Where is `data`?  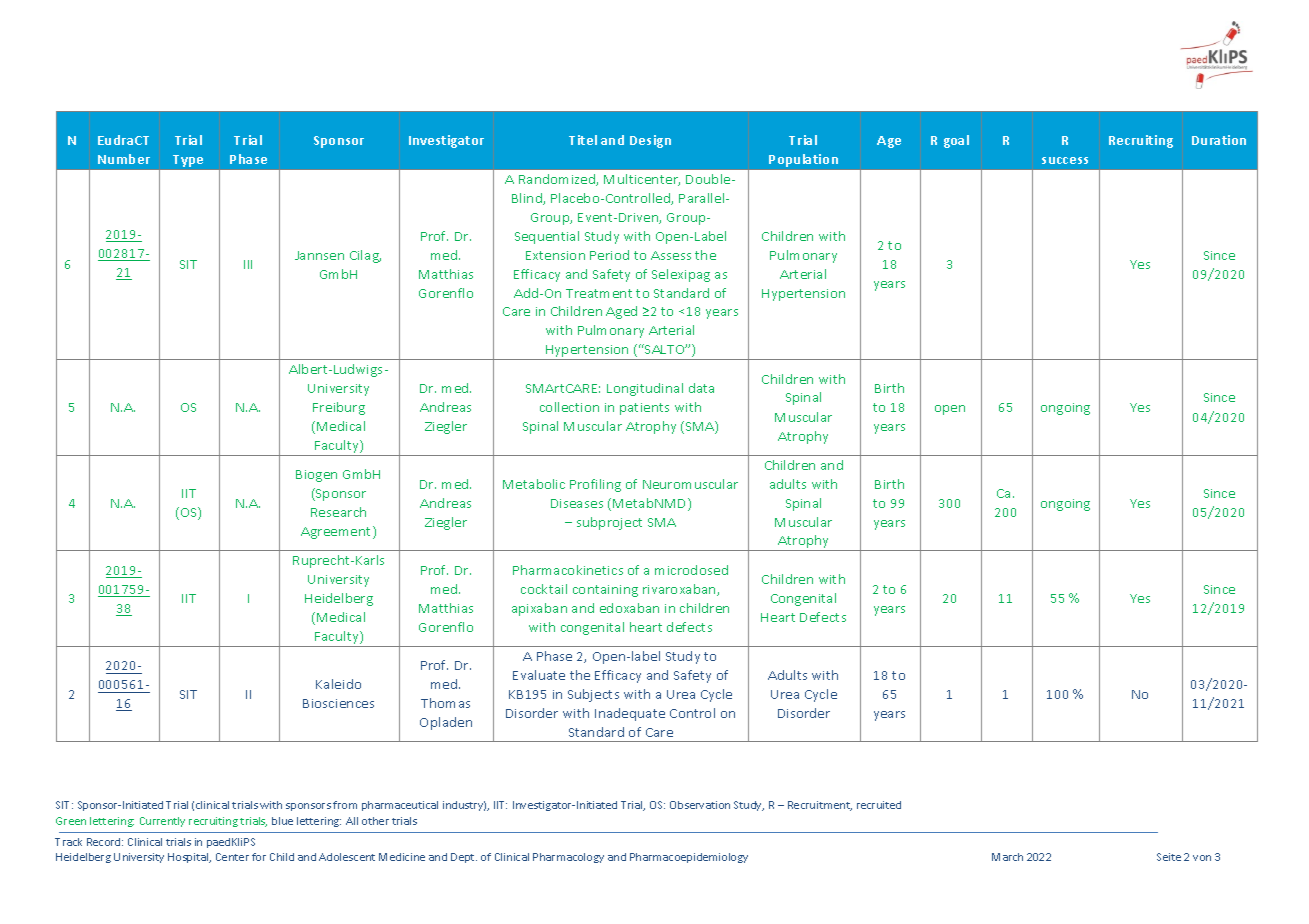 data is located at coordinates (701, 388).
